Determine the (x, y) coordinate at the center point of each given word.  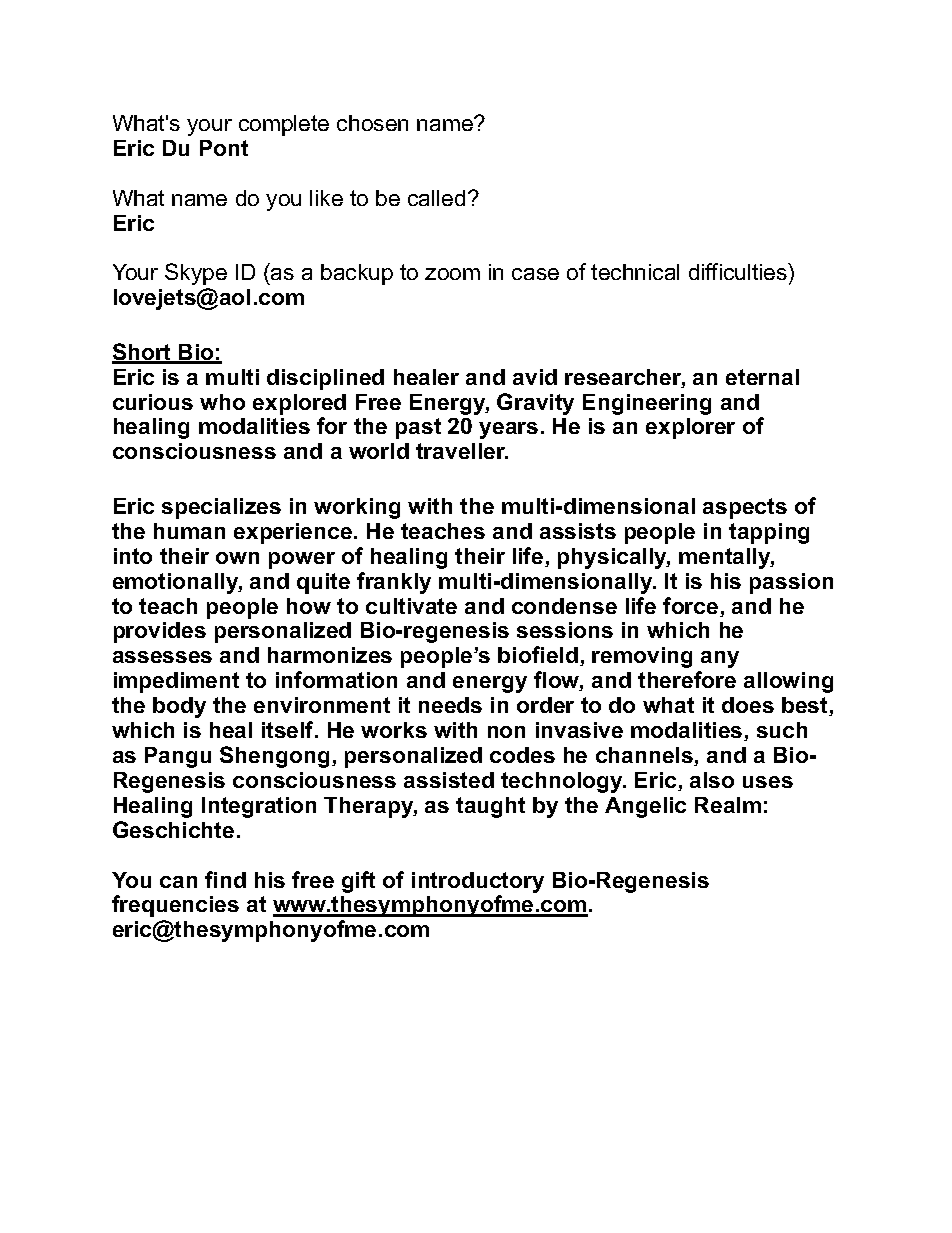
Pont (224, 148)
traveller (462, 451)
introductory (478, 882)
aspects (745, 508)
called (436, 198)
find (225, 879)
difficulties (739, 273)
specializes (221, 508)
